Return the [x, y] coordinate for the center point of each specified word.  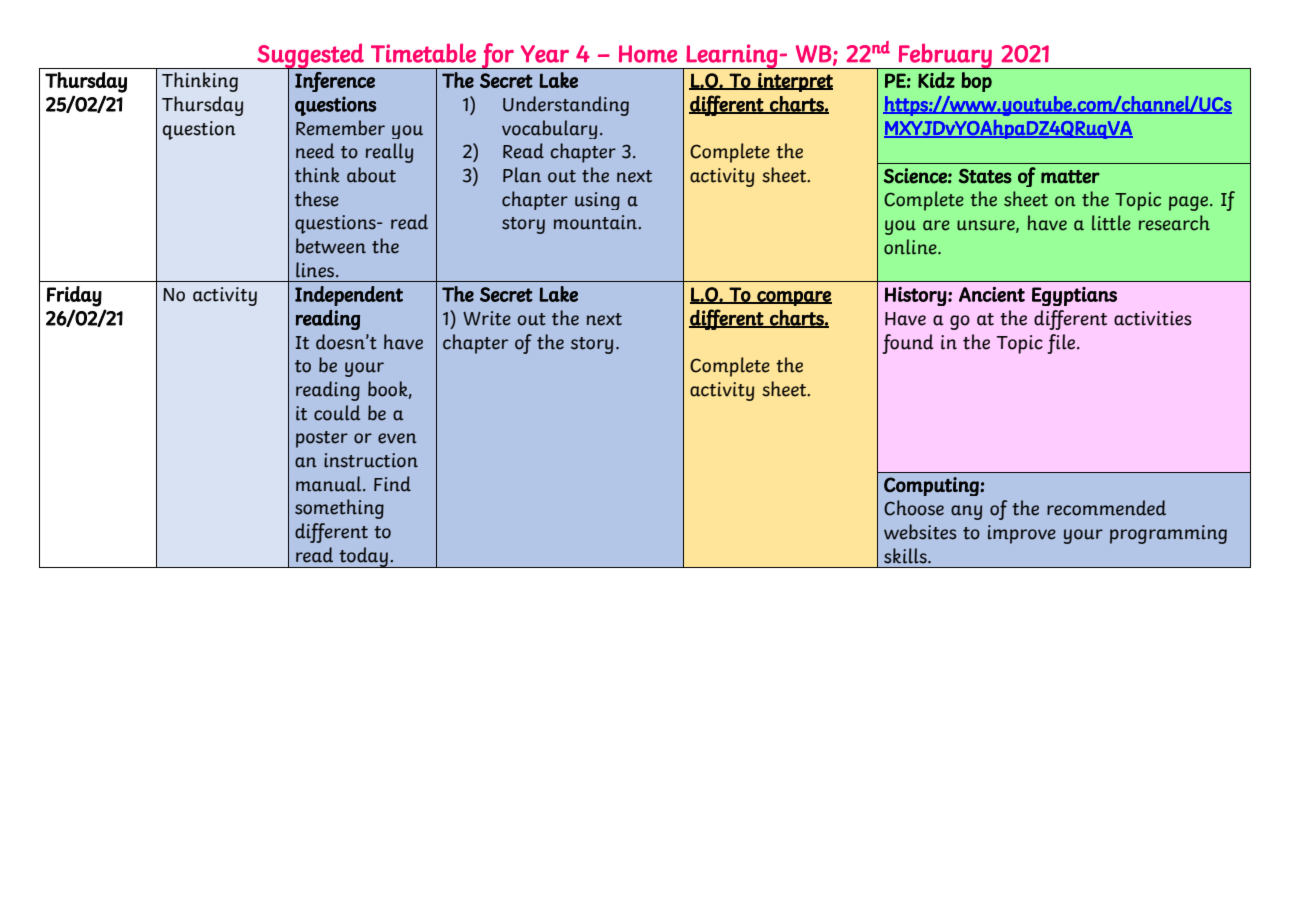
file [1062, 344]
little [1111, 223]
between [331, 246]
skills [906, 556]
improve [1022, 534]
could [337, 413]
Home [648, 54]
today [363, 557]
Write [487, 318]
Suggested [310, 57]
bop [976, 82]
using [597, 201]
